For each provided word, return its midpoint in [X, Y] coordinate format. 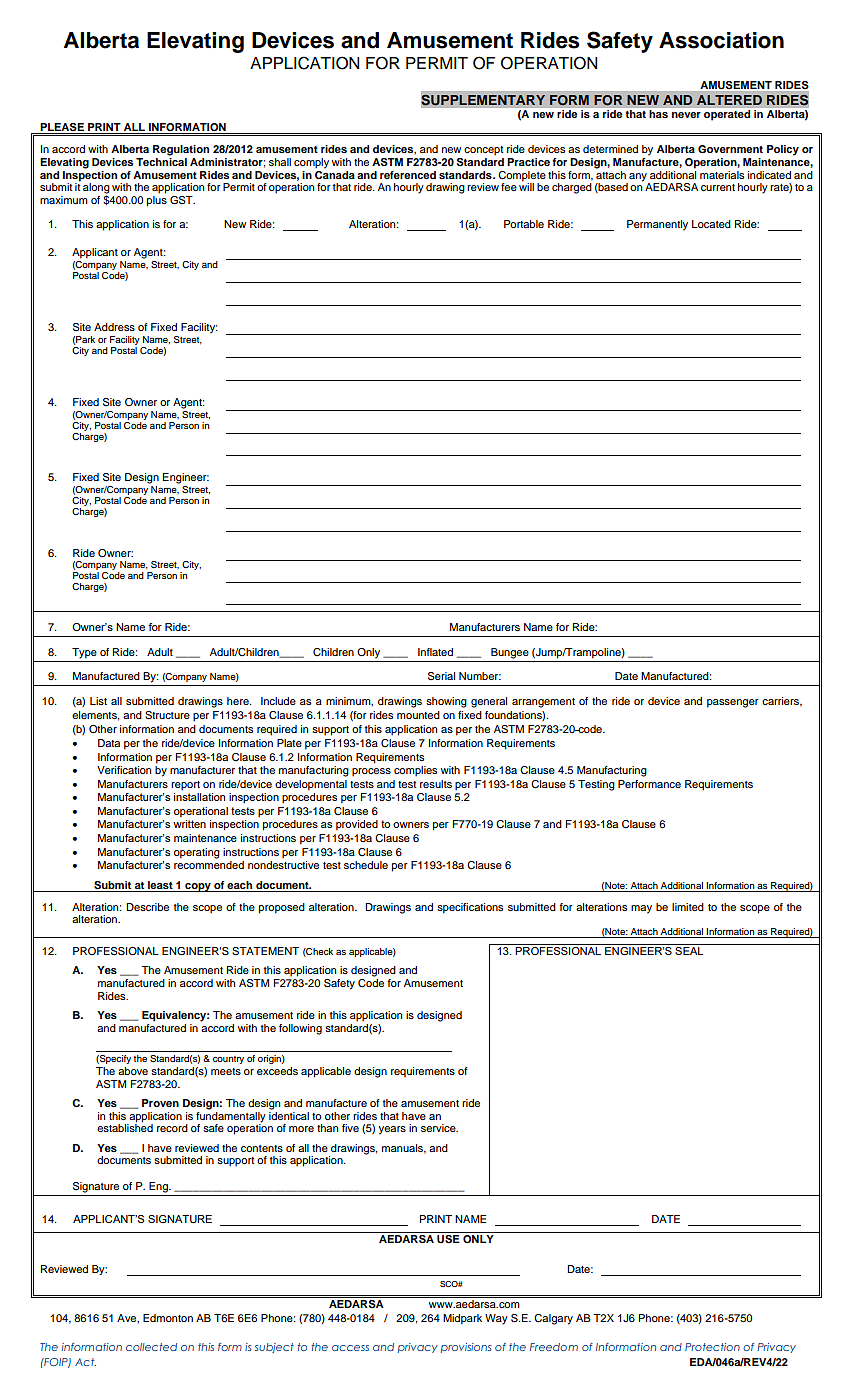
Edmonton [168, 1318]
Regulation [181, 150]
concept [483, 151]
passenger [733, 703]
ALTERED [729, 100]
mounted [418, 715]
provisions [466, 1348]
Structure [167, 715]
